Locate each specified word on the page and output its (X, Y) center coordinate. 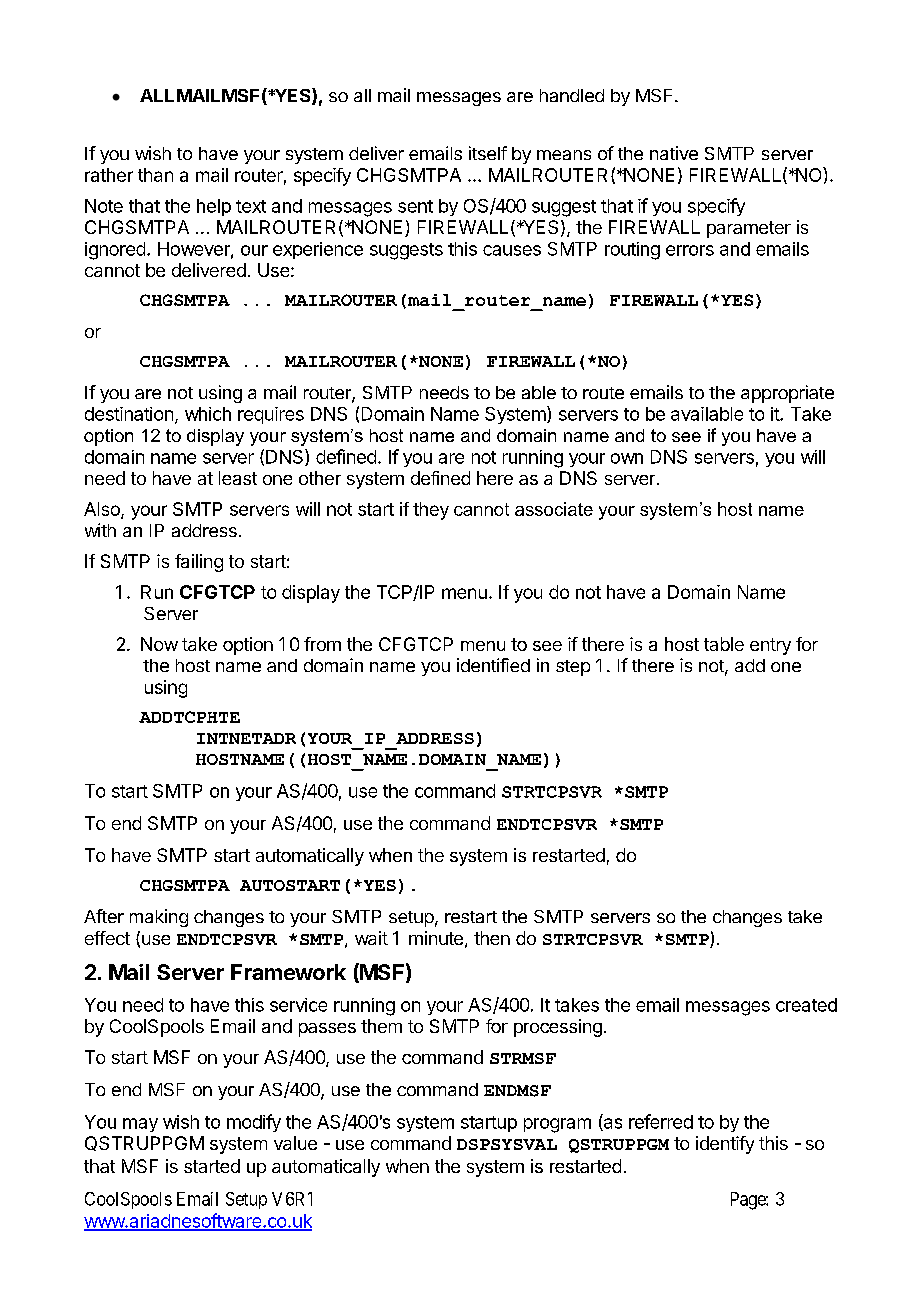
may (140, 1125)
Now (159, 644)
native (674, 153)
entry (770, 646)
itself (488, 153)
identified (493, 665)
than (155, 175)
